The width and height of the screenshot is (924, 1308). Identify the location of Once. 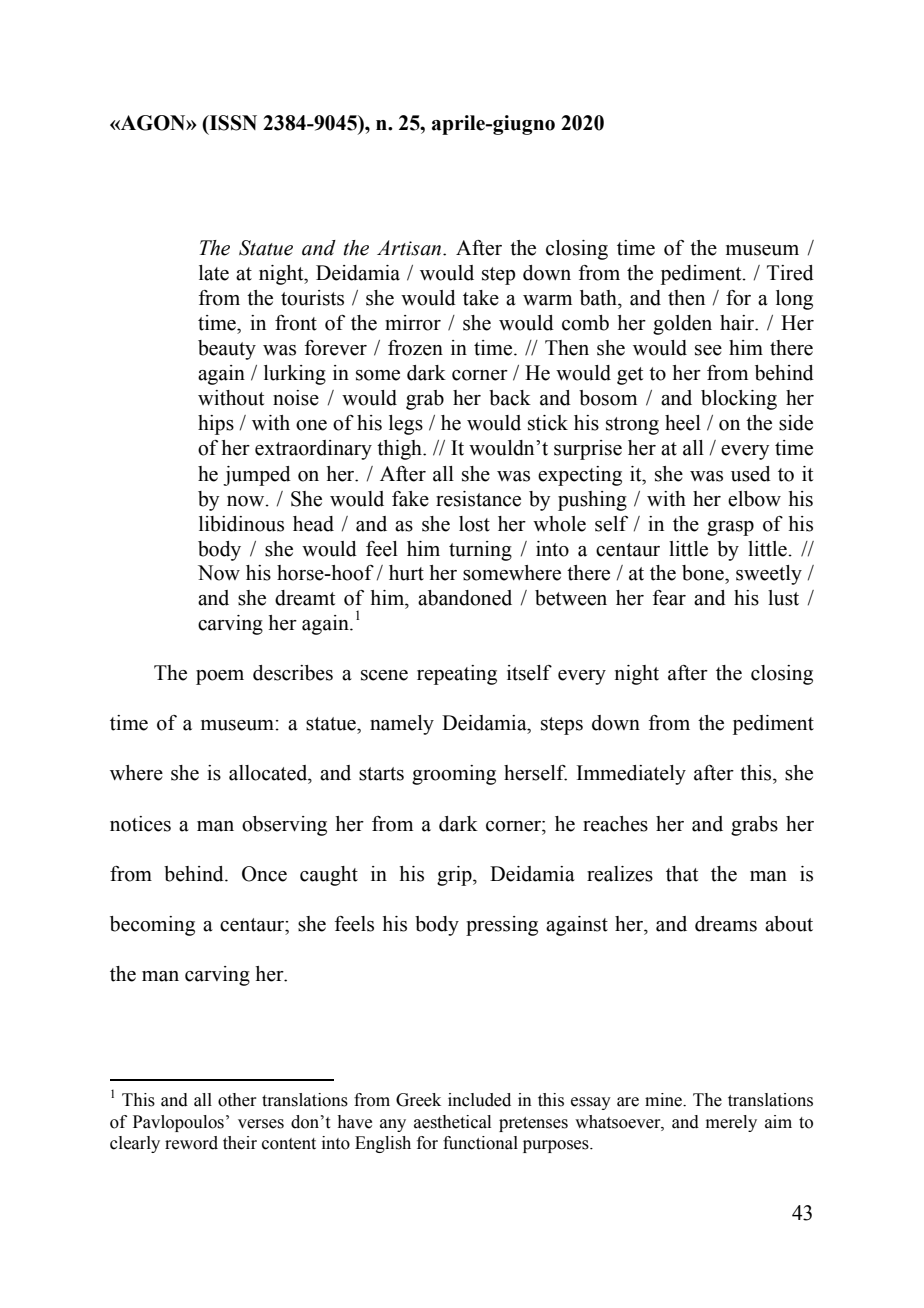
(264, 874).
